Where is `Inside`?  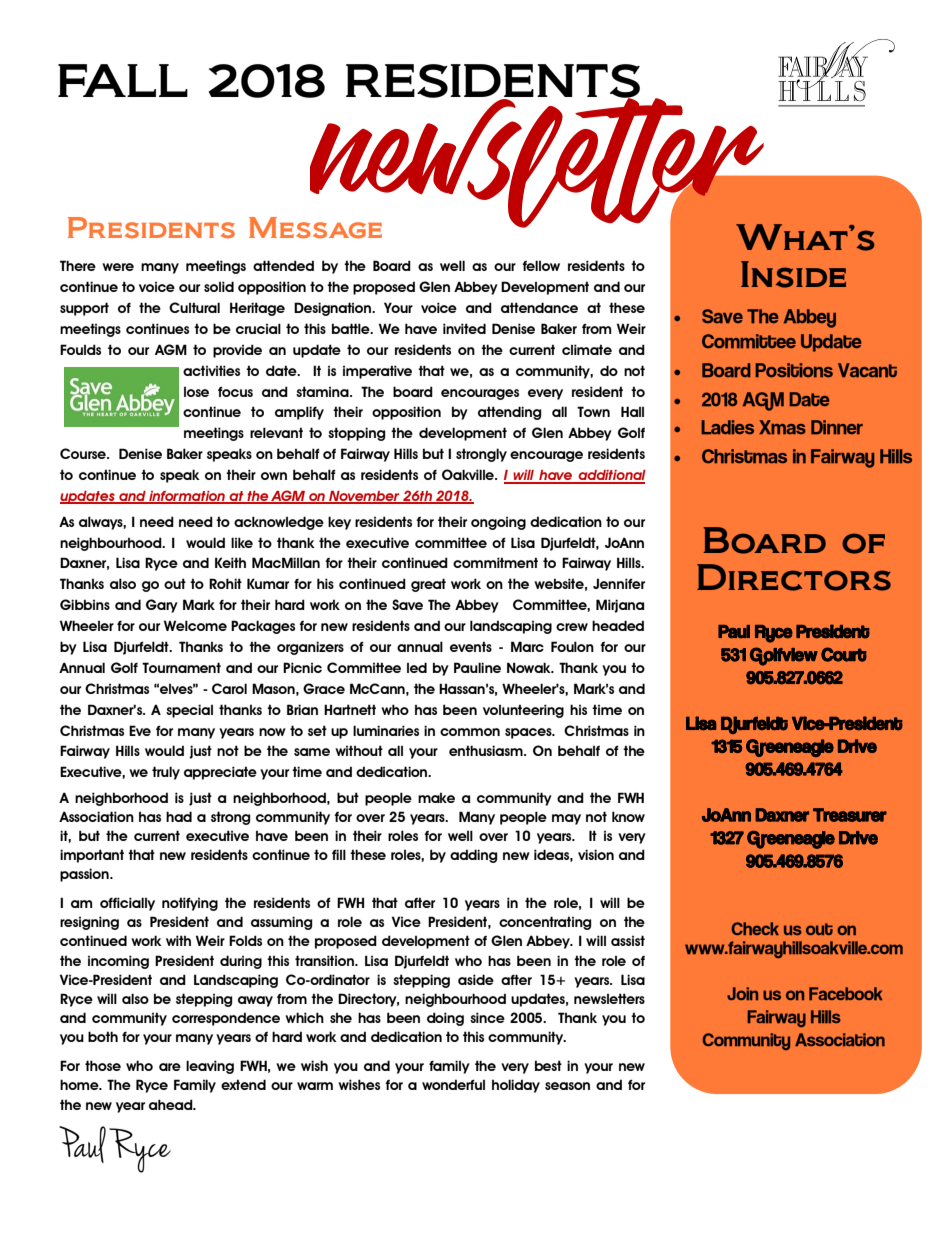
Inside is located at coordinates (793, 274).
